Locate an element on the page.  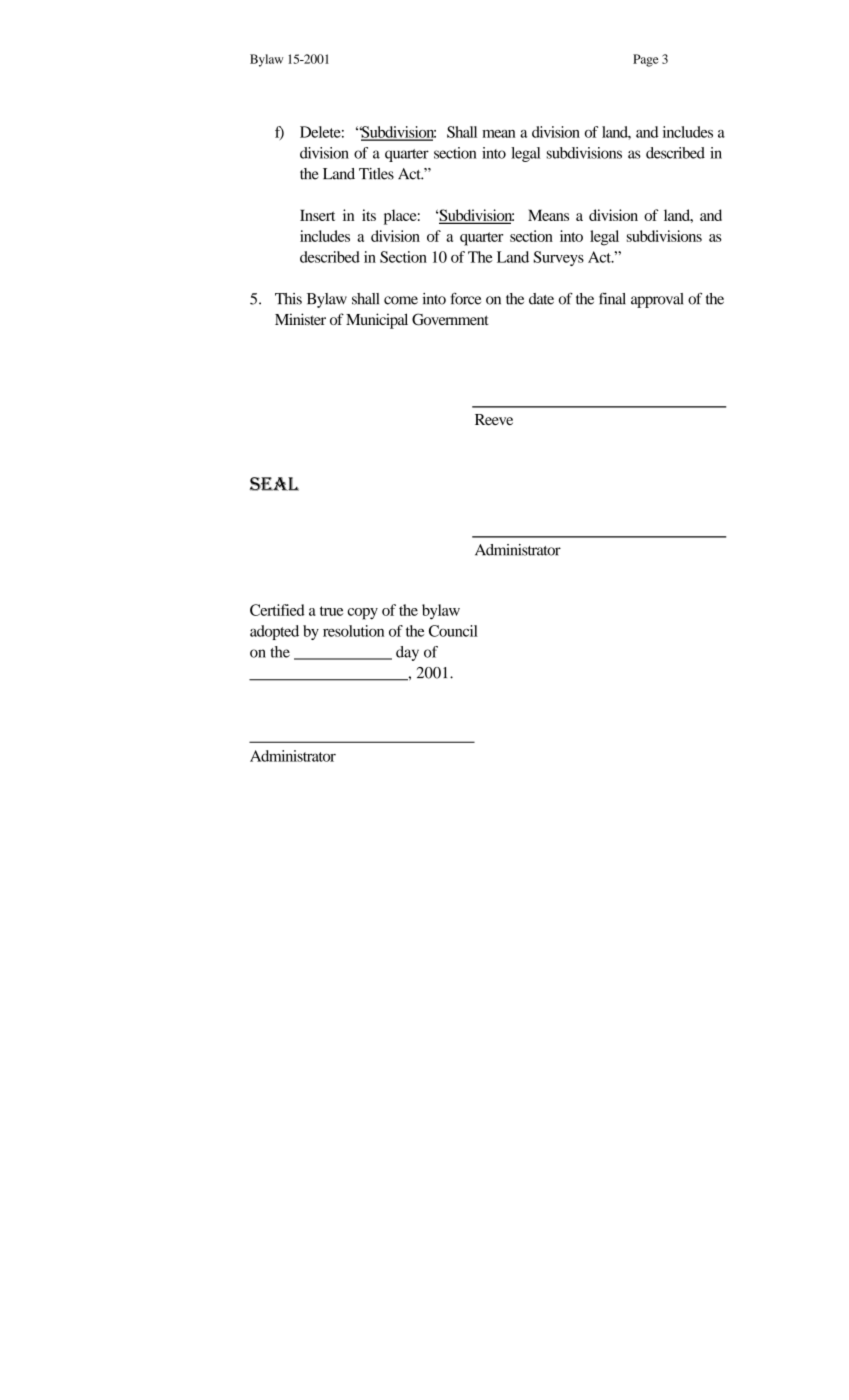
its is located at coordinates (369, 215).
